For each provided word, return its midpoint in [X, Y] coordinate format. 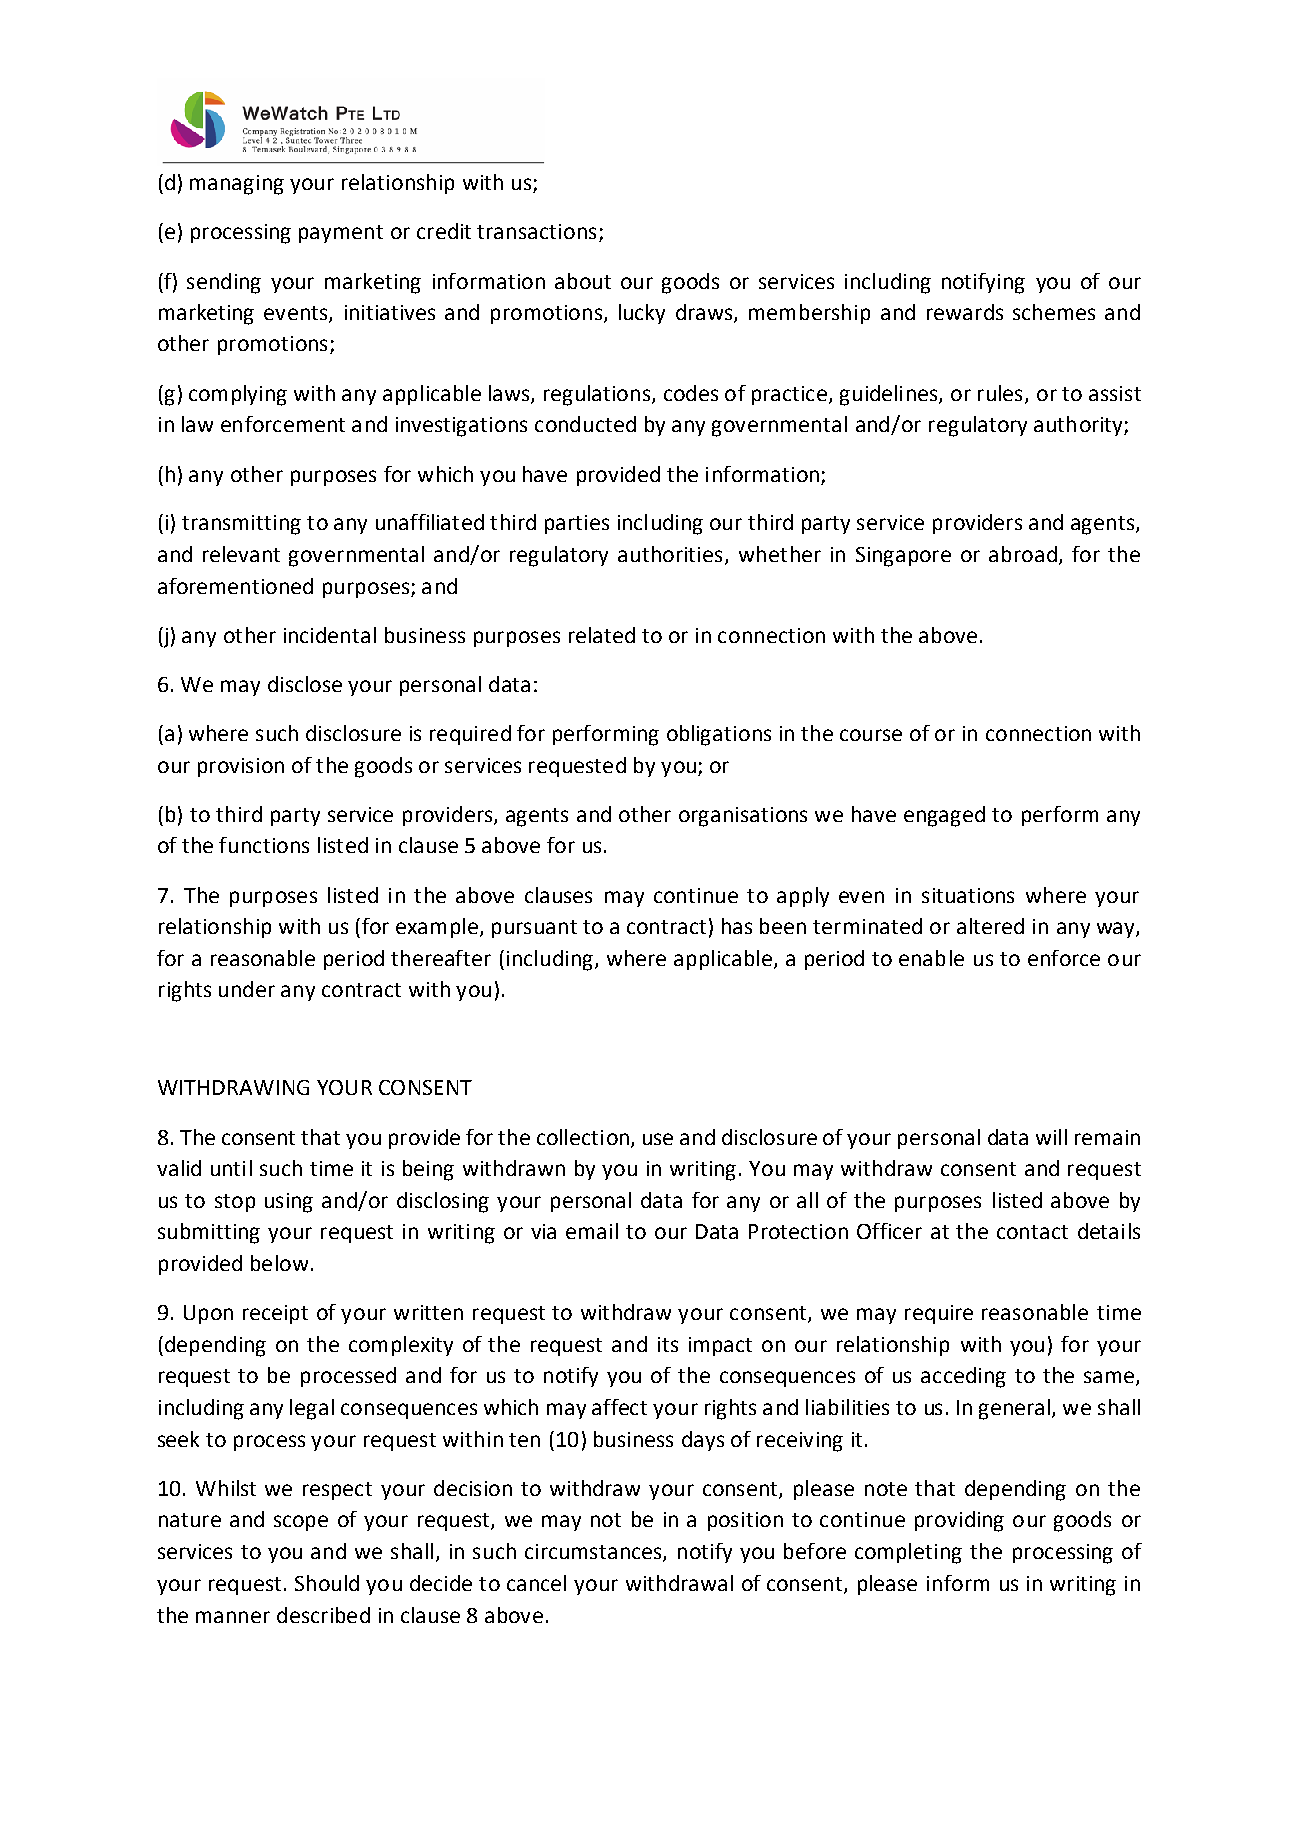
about [583, 281]
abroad [1023, 554]
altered [990, 926]
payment [341, 234]
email [592, 1231]
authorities [670, 554]
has [737, 926]
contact [1032, 1232]
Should [327, 1583]
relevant [241, 554]
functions [264, 845]
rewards [965, 312]
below [279, 1263]
